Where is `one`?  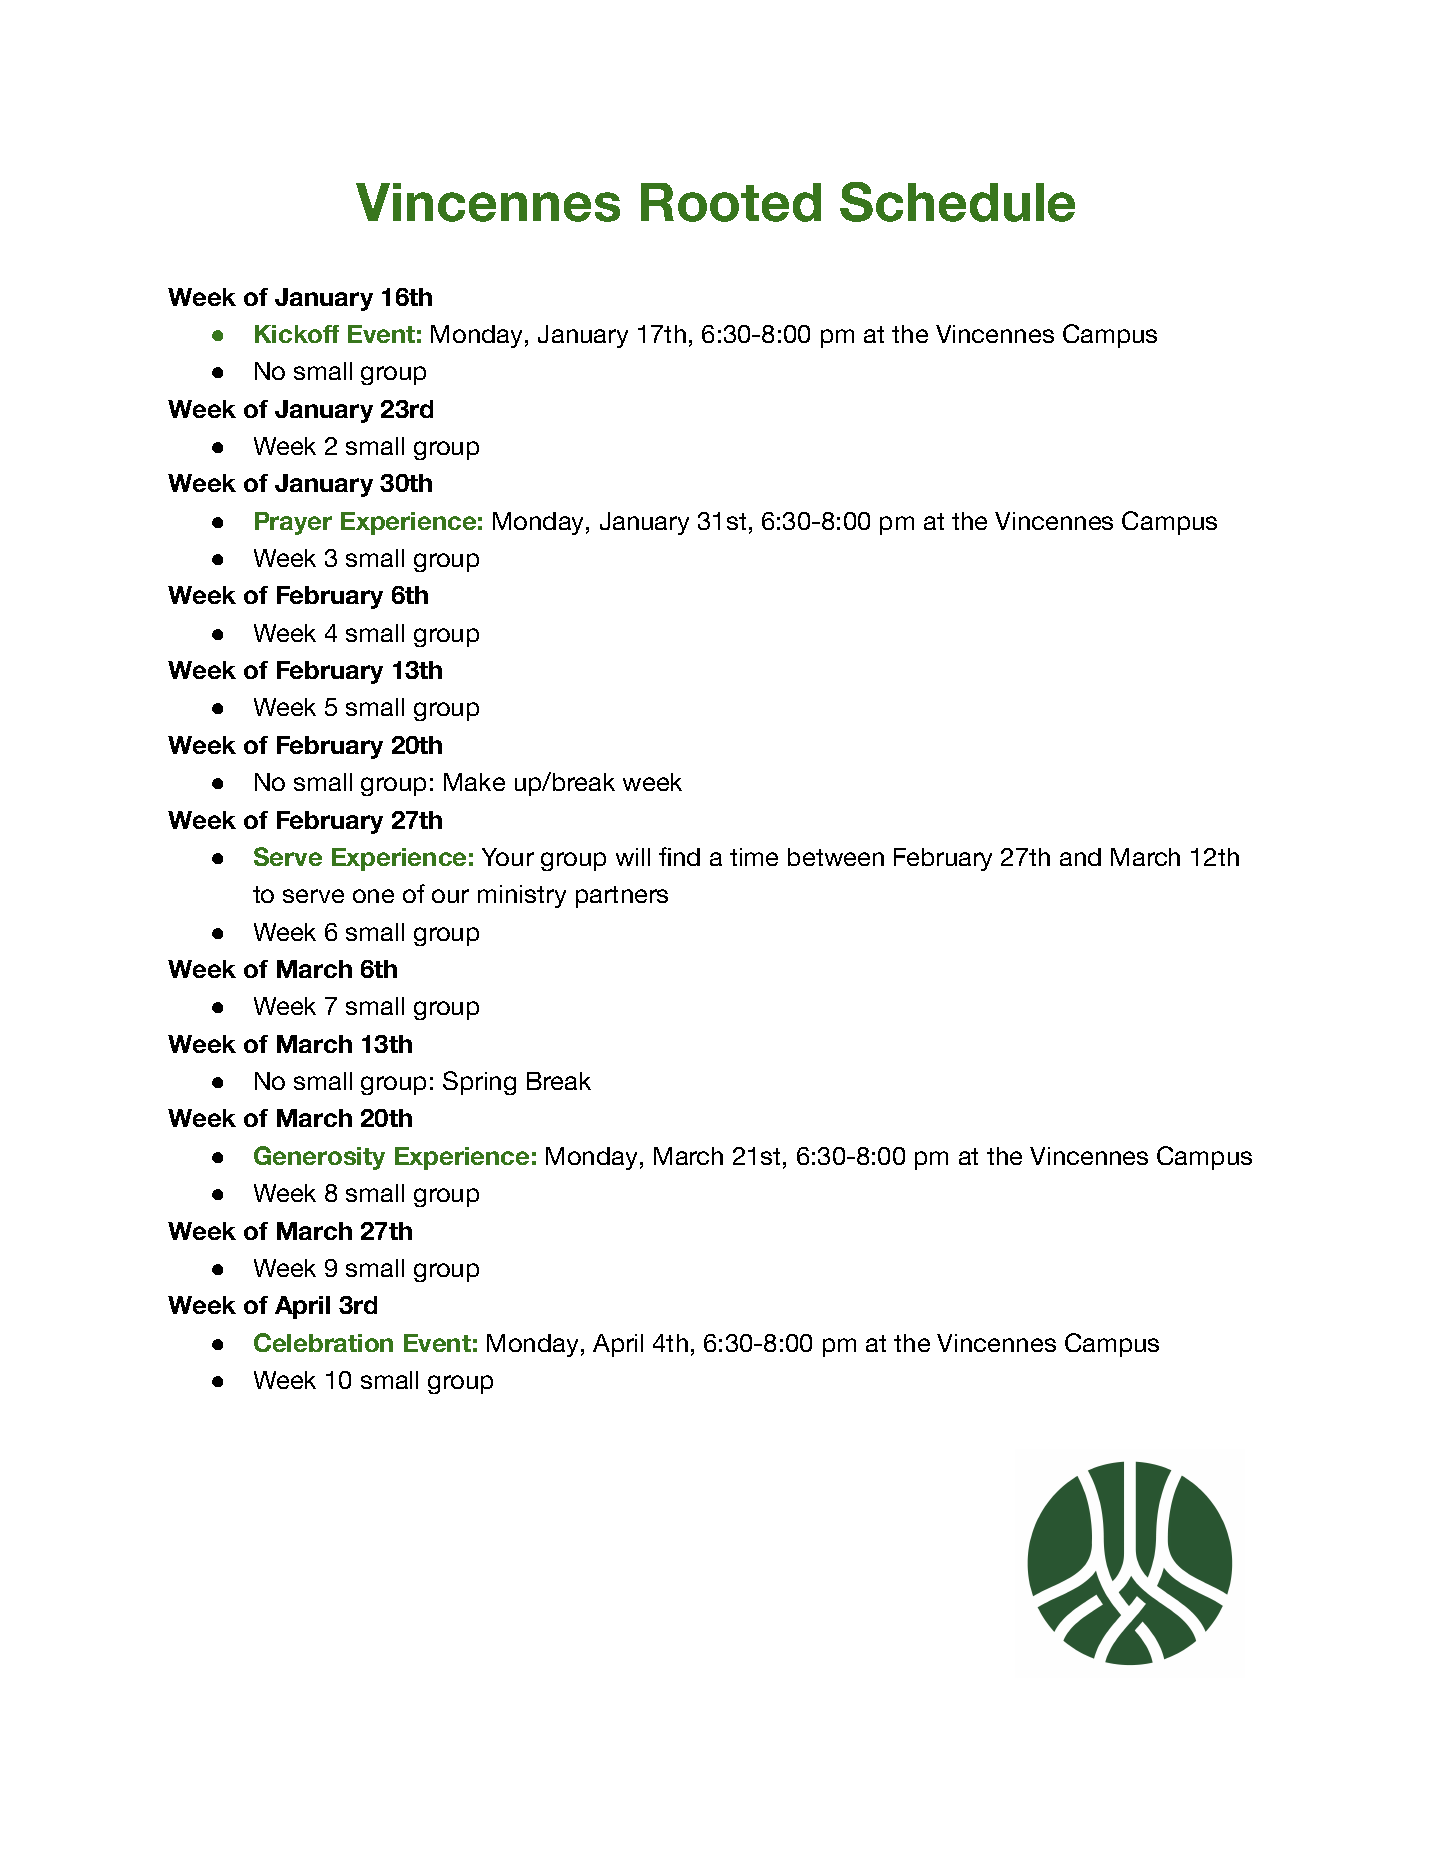
one is located at coordinates (373, 896).
